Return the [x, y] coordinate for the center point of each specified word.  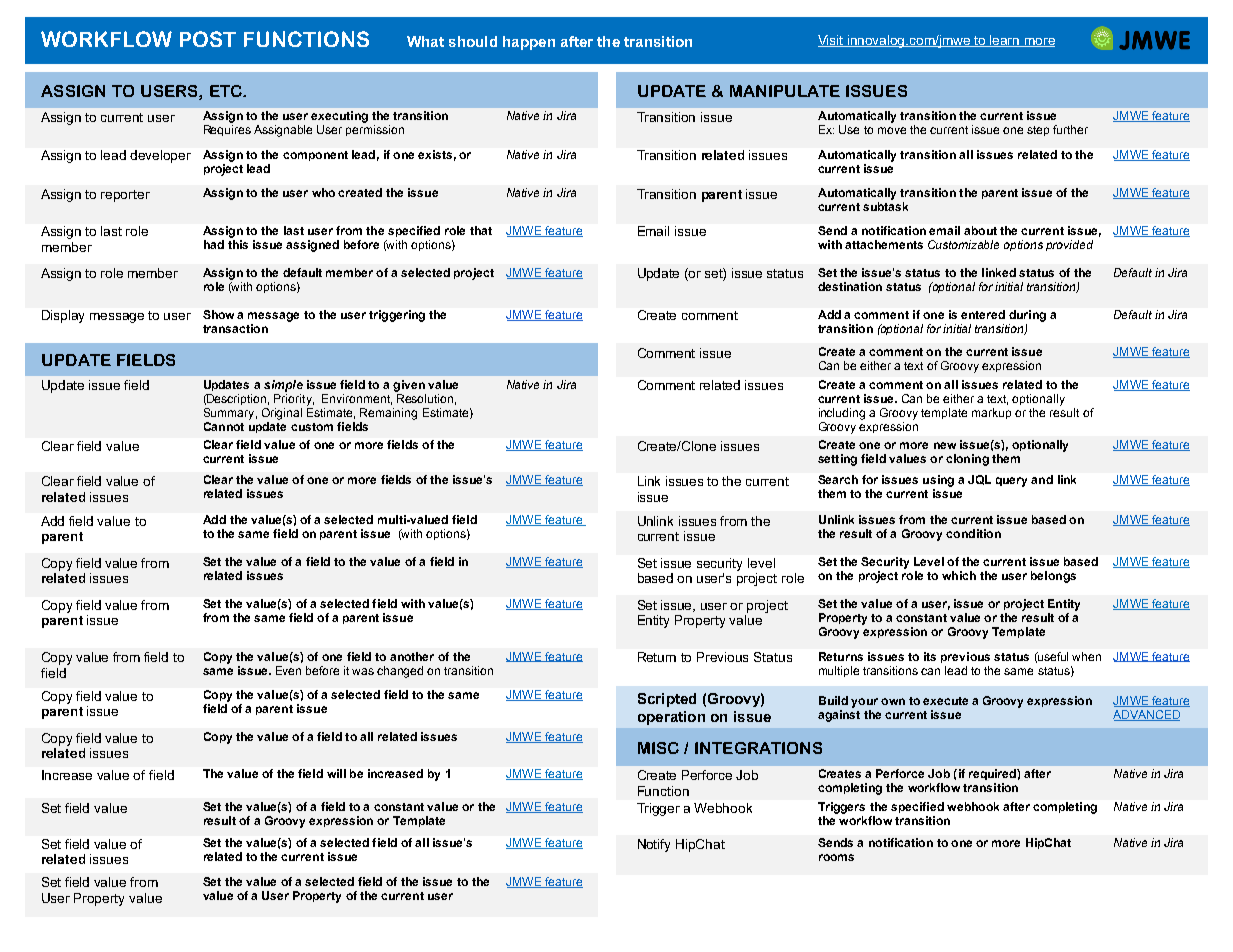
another [412, 656]
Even [288, 670]
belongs [1053, 577]
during [1027, 316]
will [336, 773]
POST [208, 39]
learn [1005, 41]
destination [850, 286]
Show [218, 314]
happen [529, 43]
